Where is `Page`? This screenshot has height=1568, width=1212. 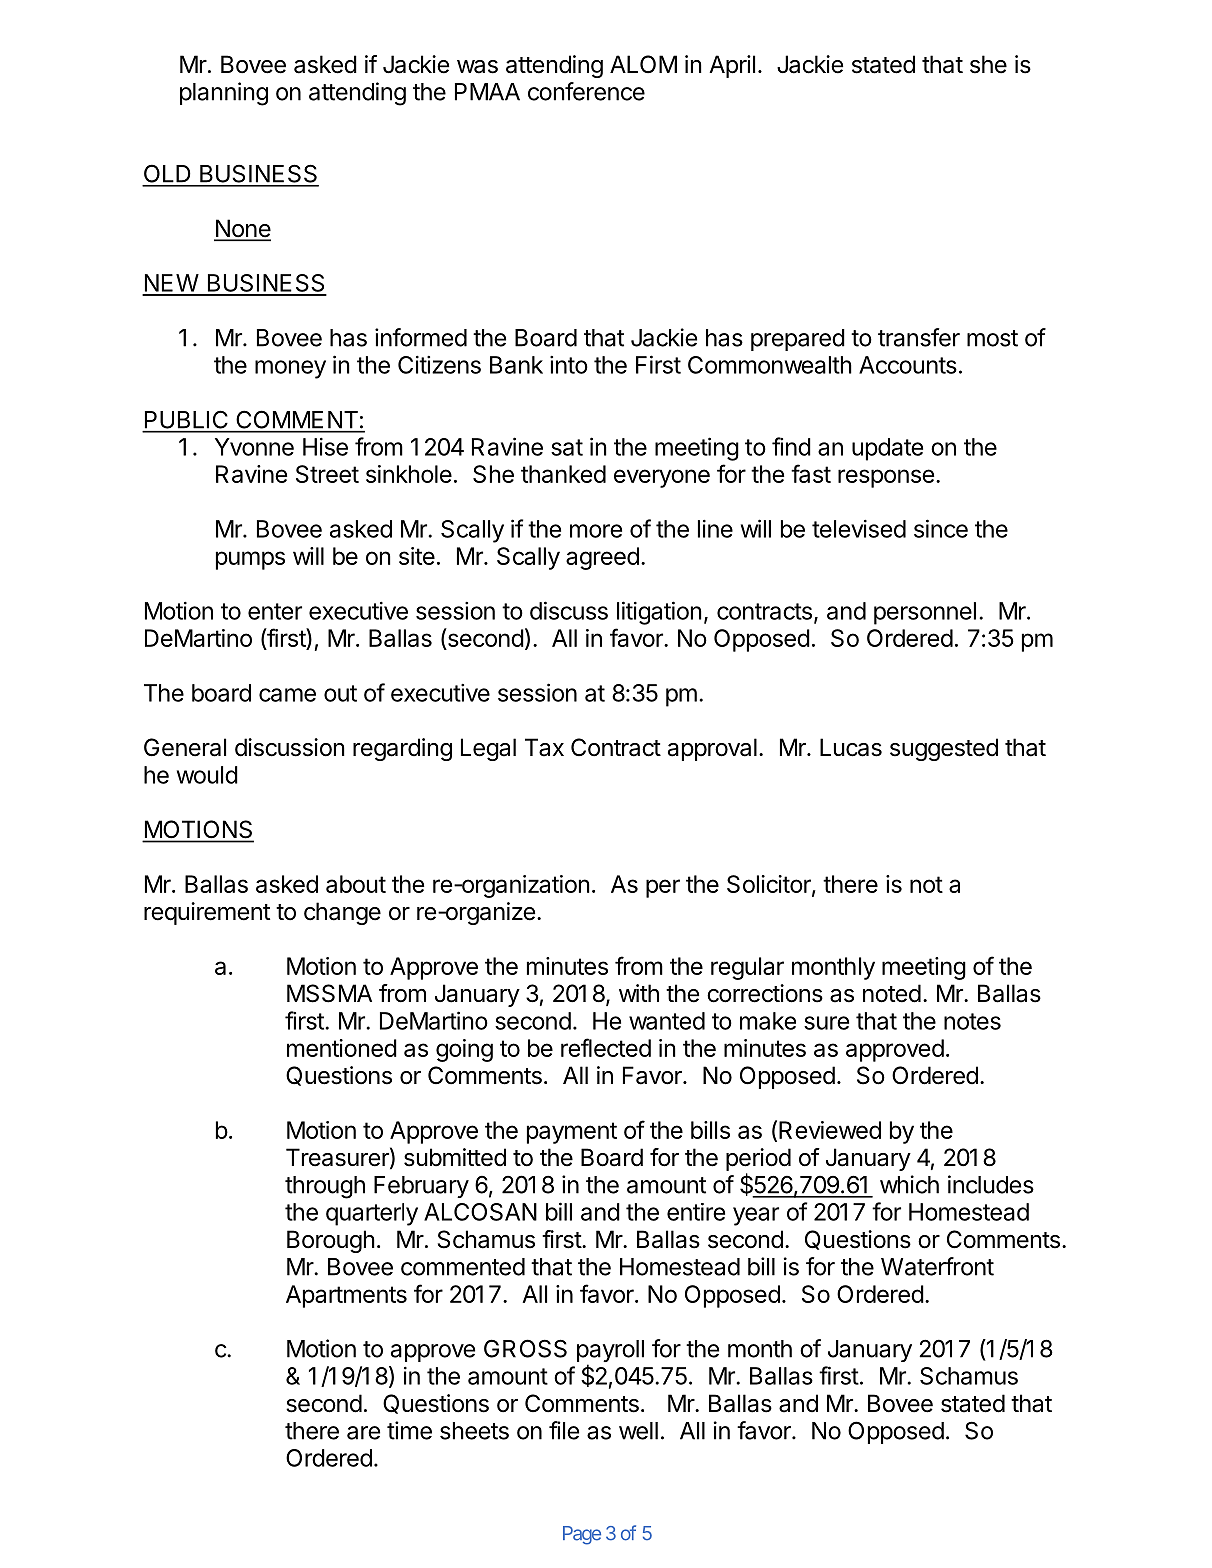
Page is located at coordinates (582, 1535).
